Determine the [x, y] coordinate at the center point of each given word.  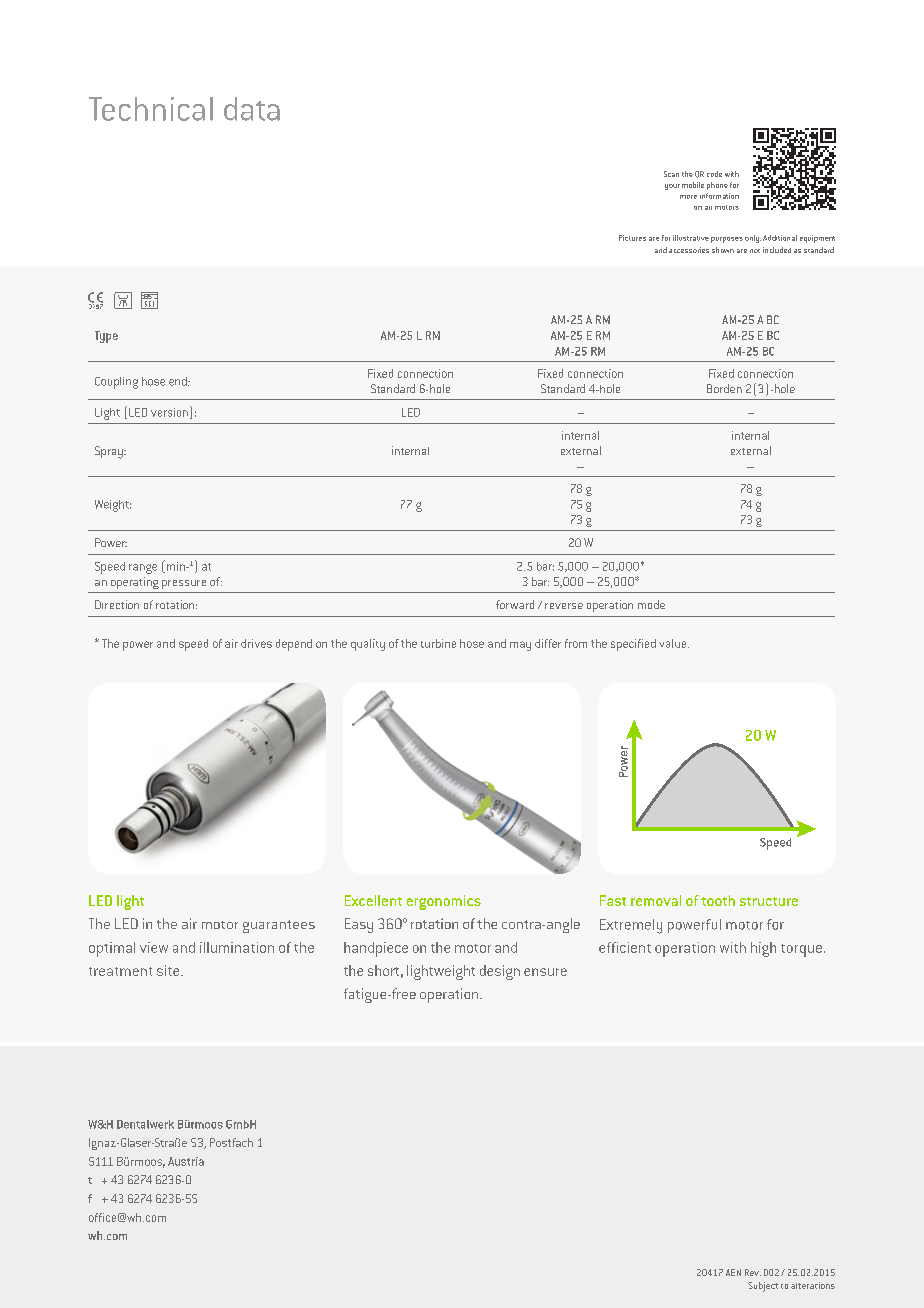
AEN [733, 1272]
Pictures [632, 238]
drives [256, 643]
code [714, 174]
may [520, 646]
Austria [186, 1161]
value [674, 643]
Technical [151, 109]
